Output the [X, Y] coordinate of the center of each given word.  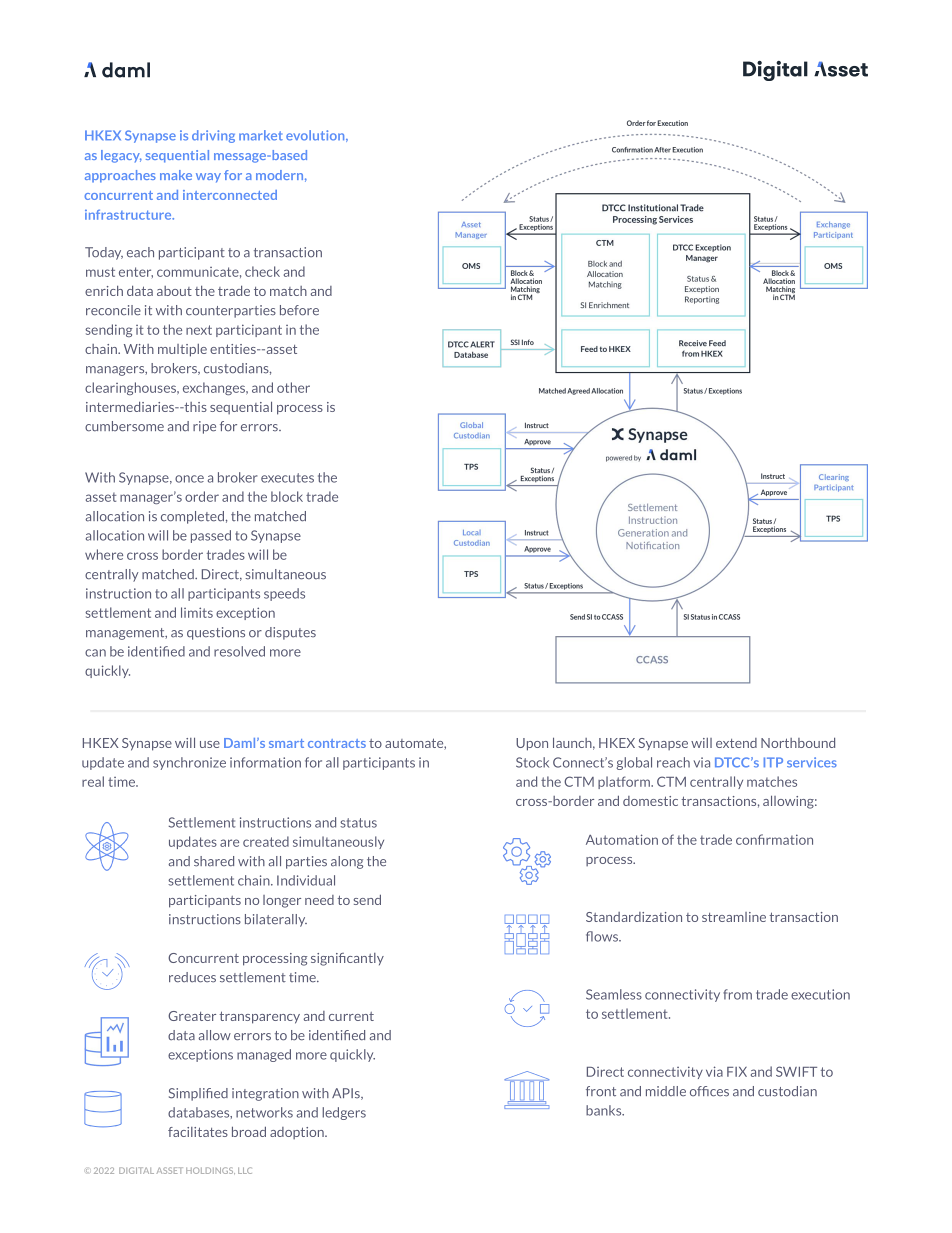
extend [736, 743]
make [176, 175]
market [261, 135]
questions [216, 633]
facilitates [198, 1132]
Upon [532, 744]
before [299, 310]
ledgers [344, 1113]
